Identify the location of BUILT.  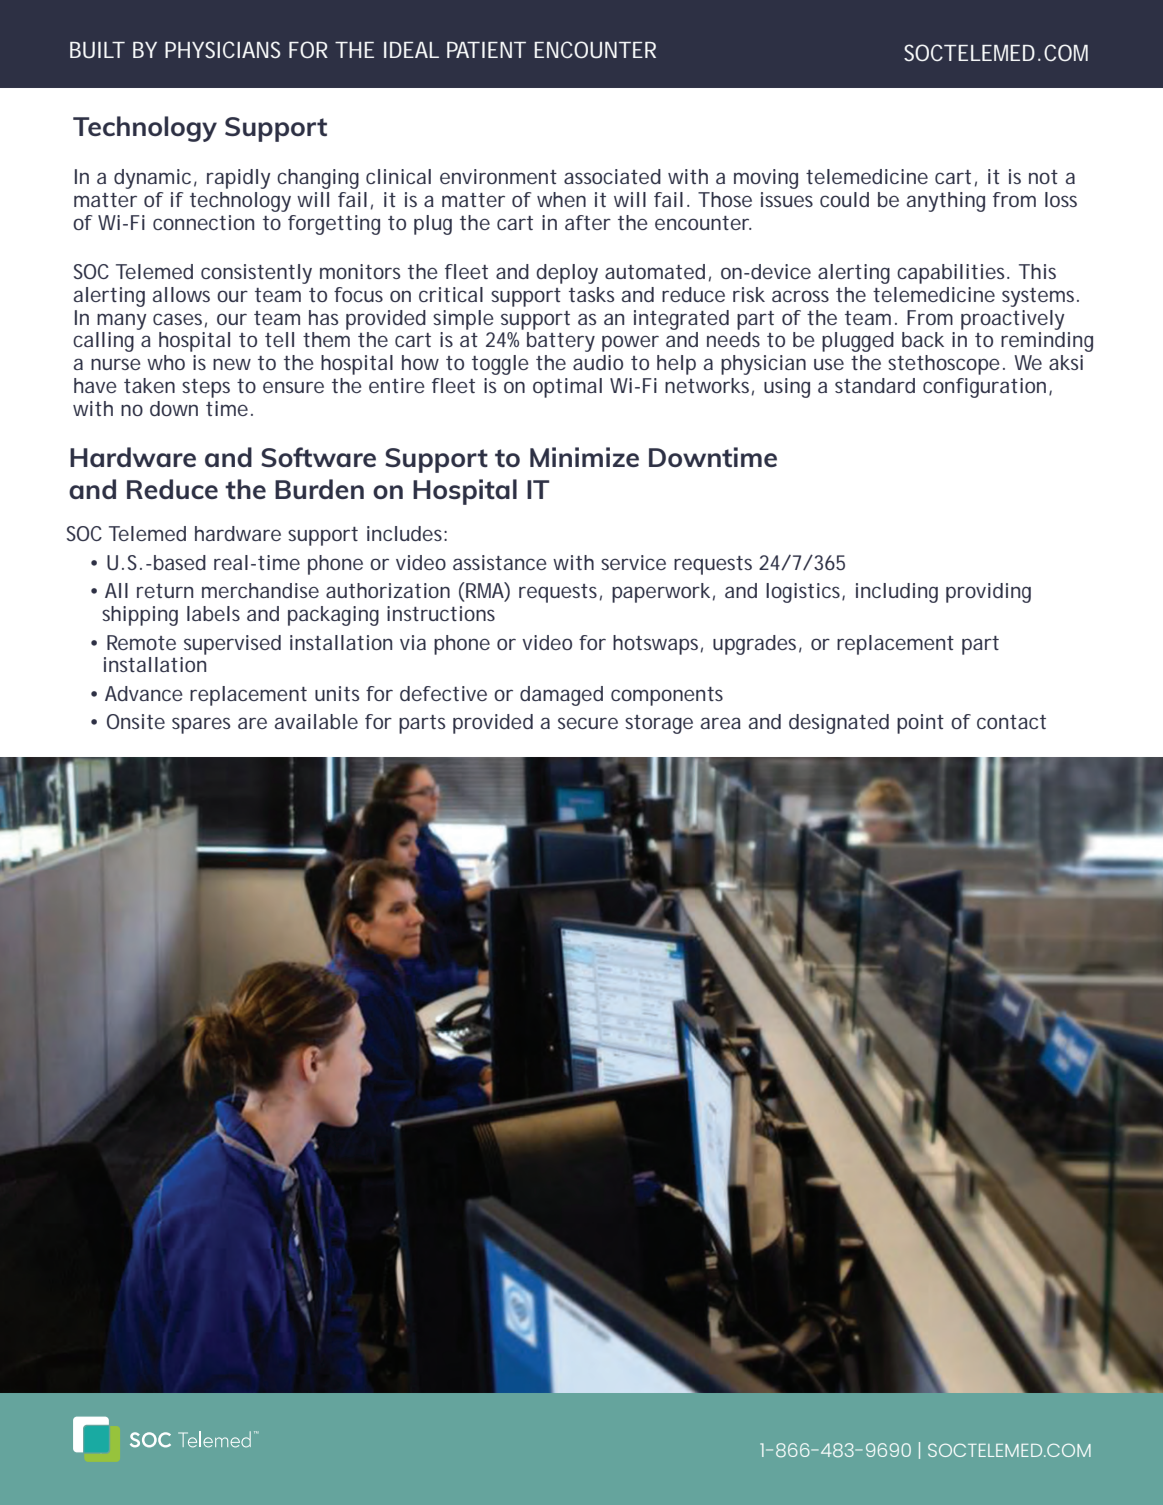
(97, 50).
